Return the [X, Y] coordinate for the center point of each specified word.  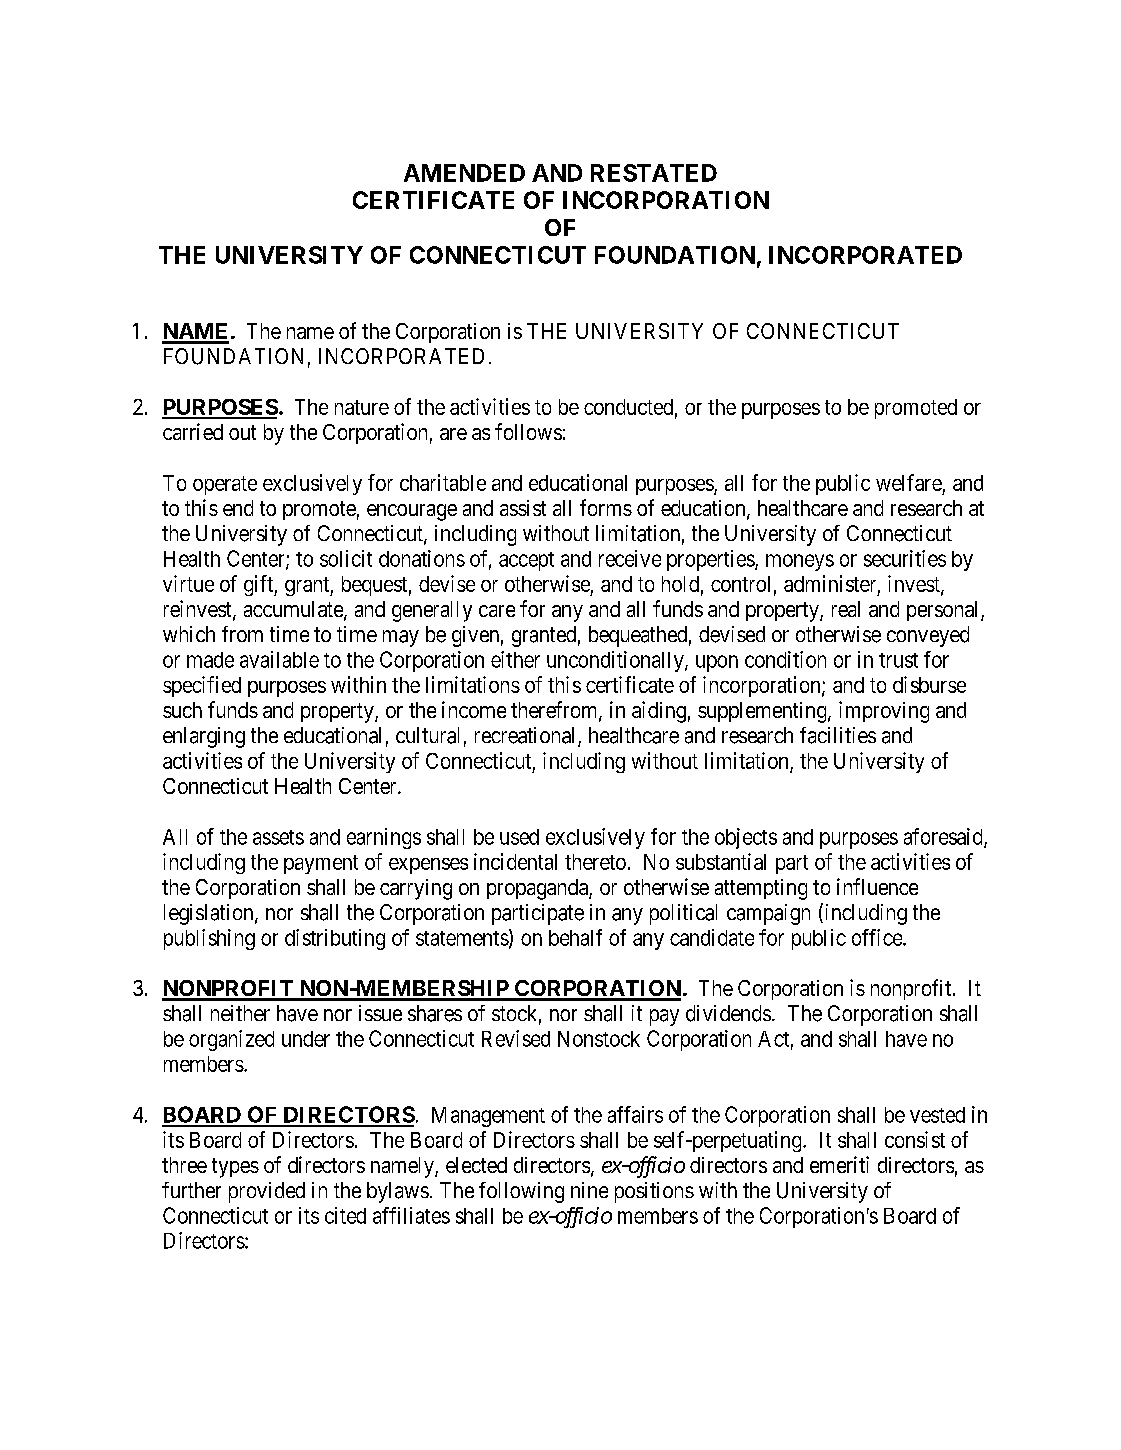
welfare [909, 482]
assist [523, 508]
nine [589, 1190]
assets [278, 837]
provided [267, 1192]
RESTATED [654, 173]
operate [225, 485]
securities [905, 558]
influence [877, 886]
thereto [595, 862]
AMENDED [464, 173]
